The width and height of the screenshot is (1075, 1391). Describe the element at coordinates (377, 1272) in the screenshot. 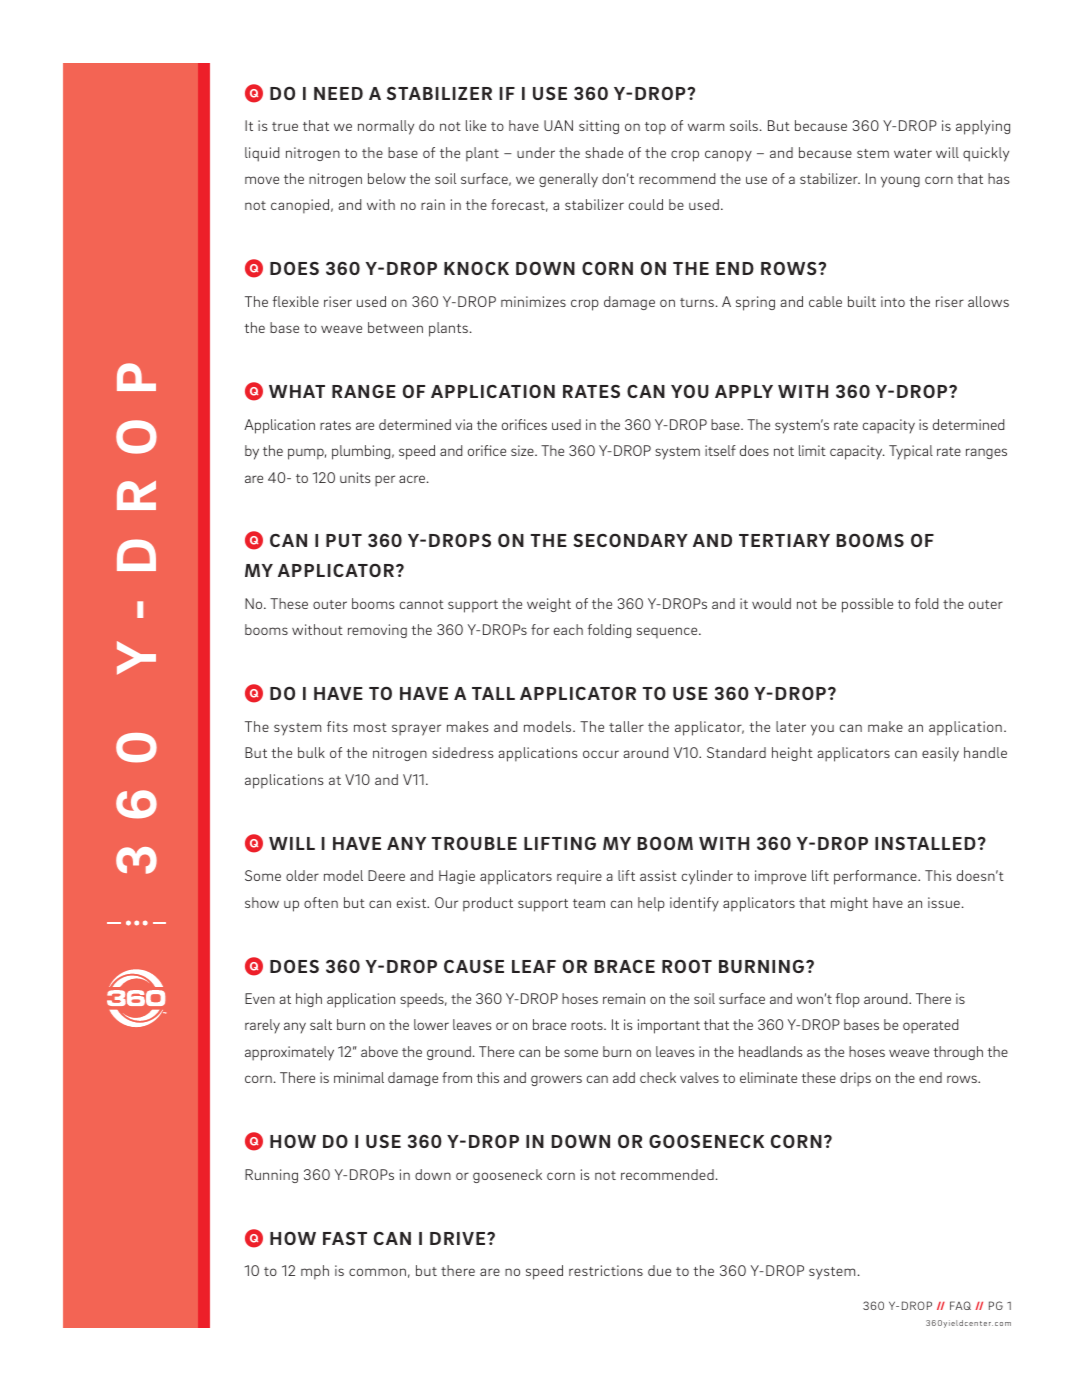

I see `common` at that location.
